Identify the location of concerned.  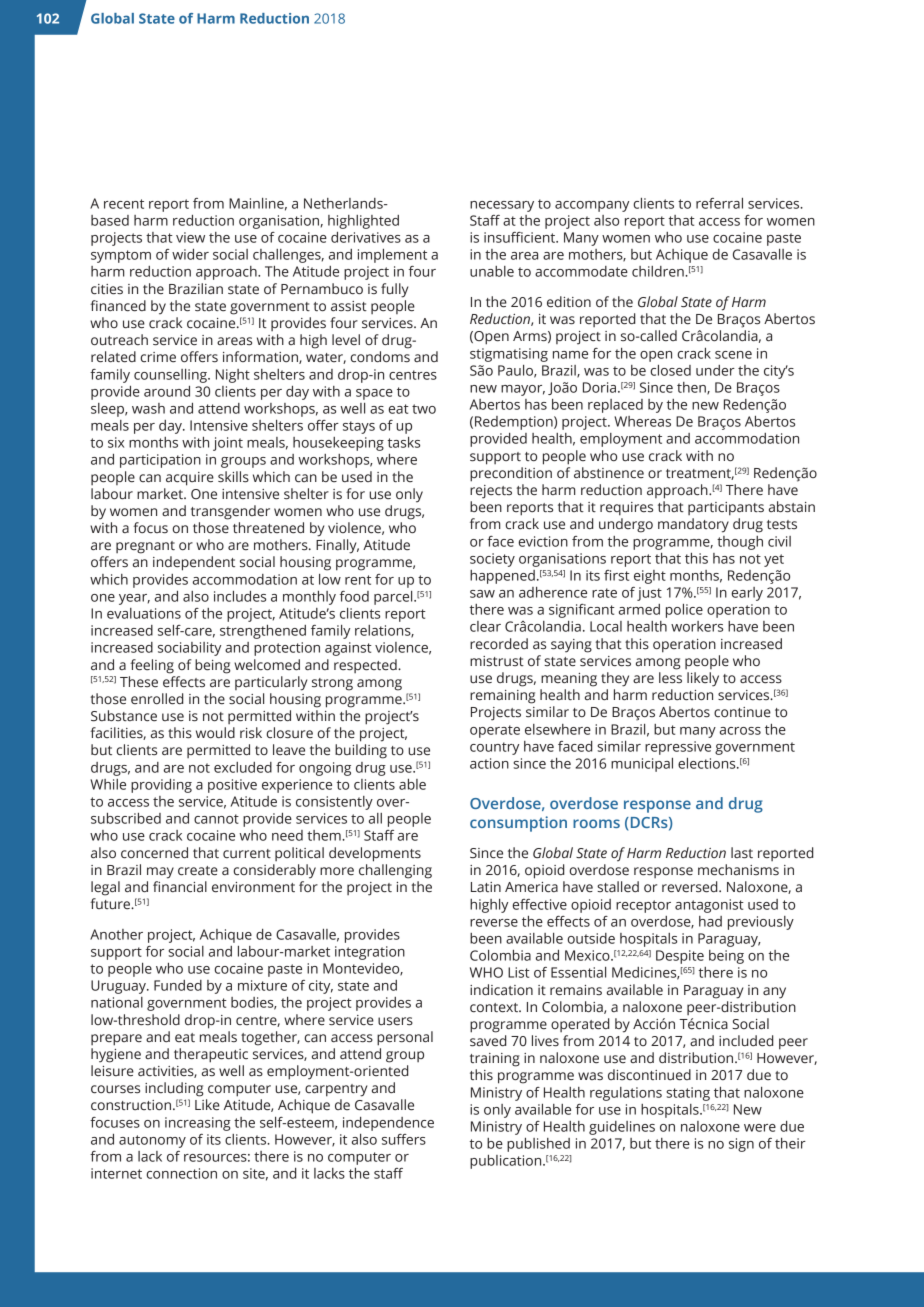
(154, 853).
